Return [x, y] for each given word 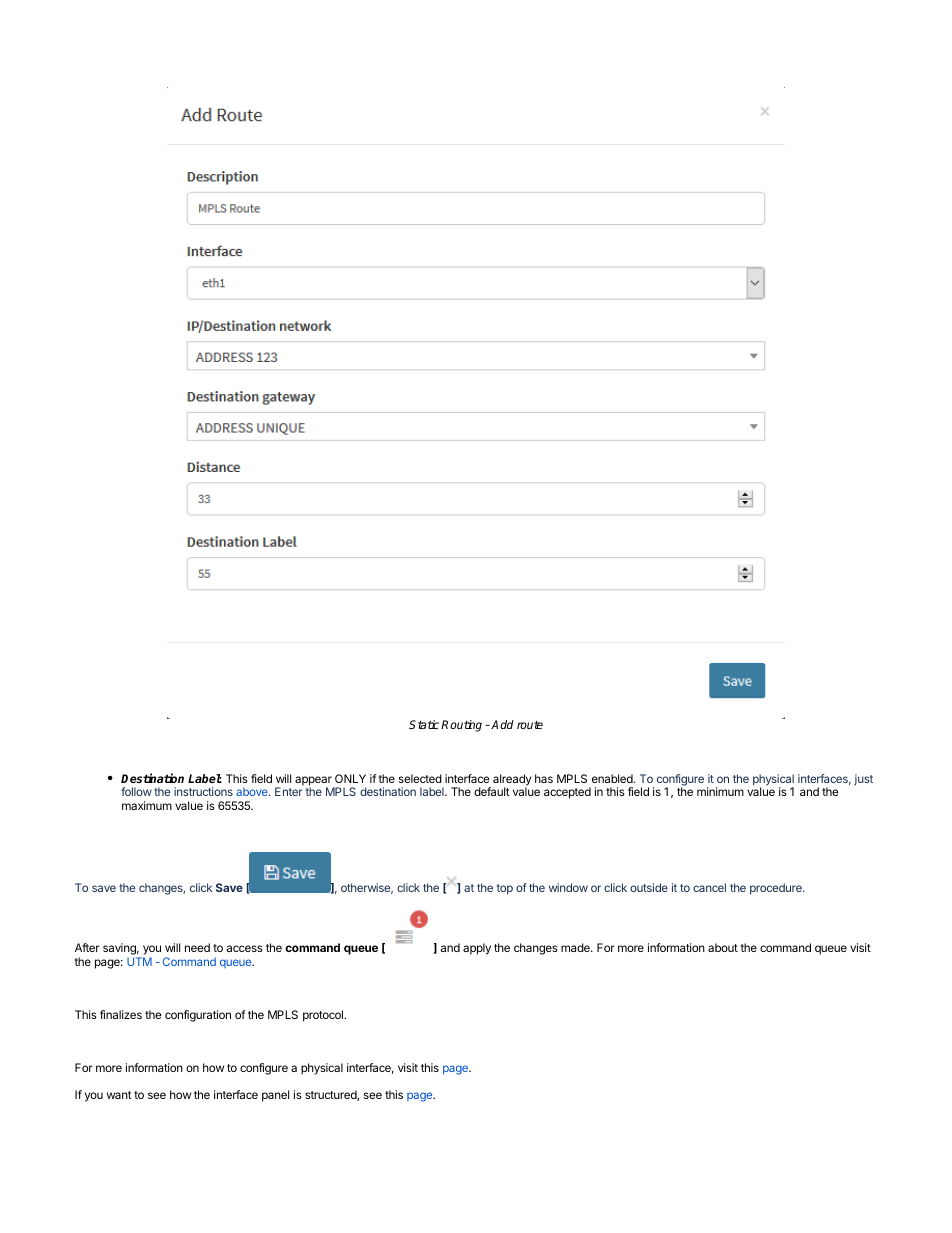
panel [275, 1096]
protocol [324, 1016]
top [505, 889]
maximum [147, 805]
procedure [777, 889]
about [723, 947]
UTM [139, 961]
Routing [461, 726]
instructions [203, 791]
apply [477, 949]
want [119, 1095]
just [863, 780]
